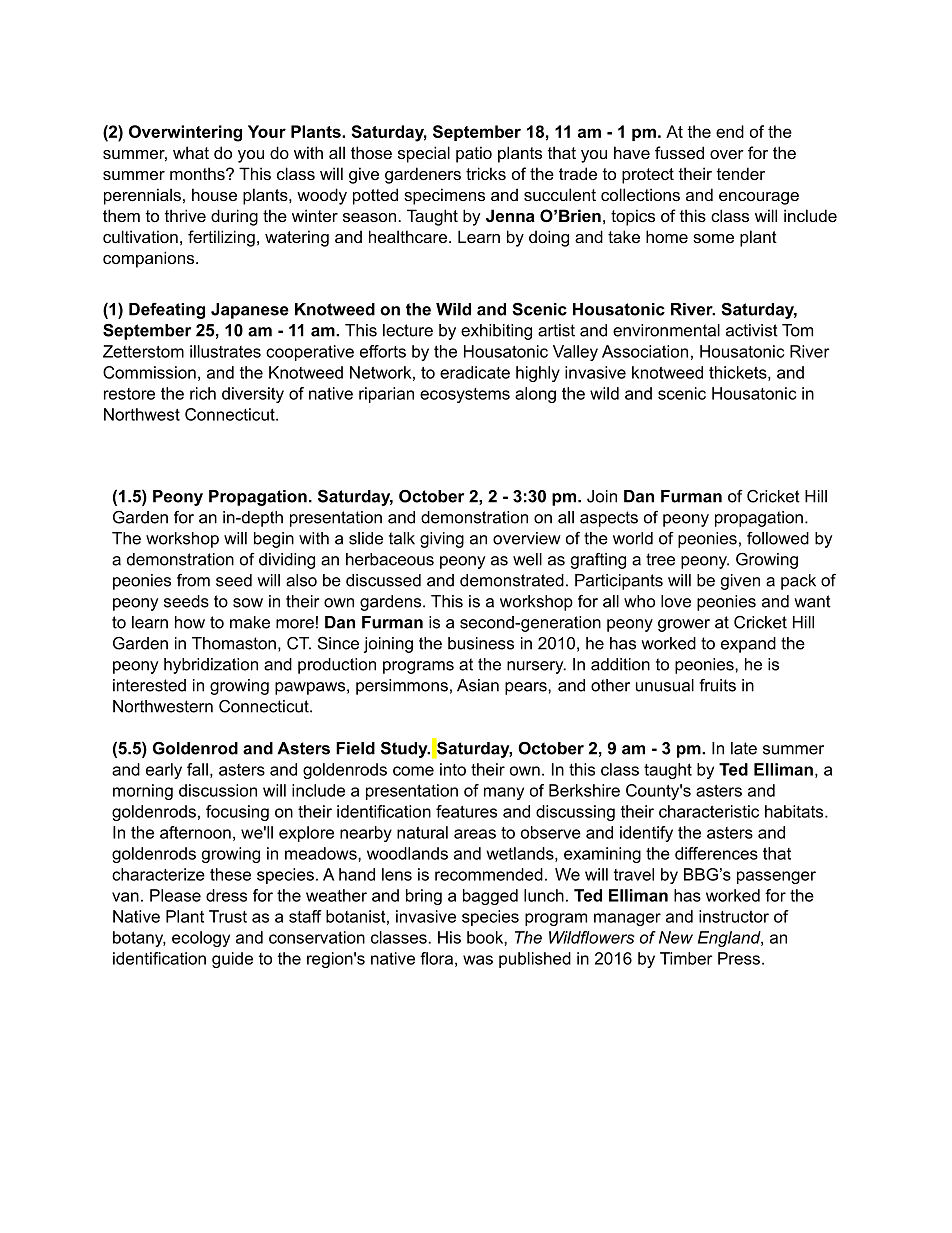 The width and height of the screenshot is (952, 1233). What do you see at coordinates (453, 769) in the screenshot?
I see `into` at bounding box center [453, 769].
